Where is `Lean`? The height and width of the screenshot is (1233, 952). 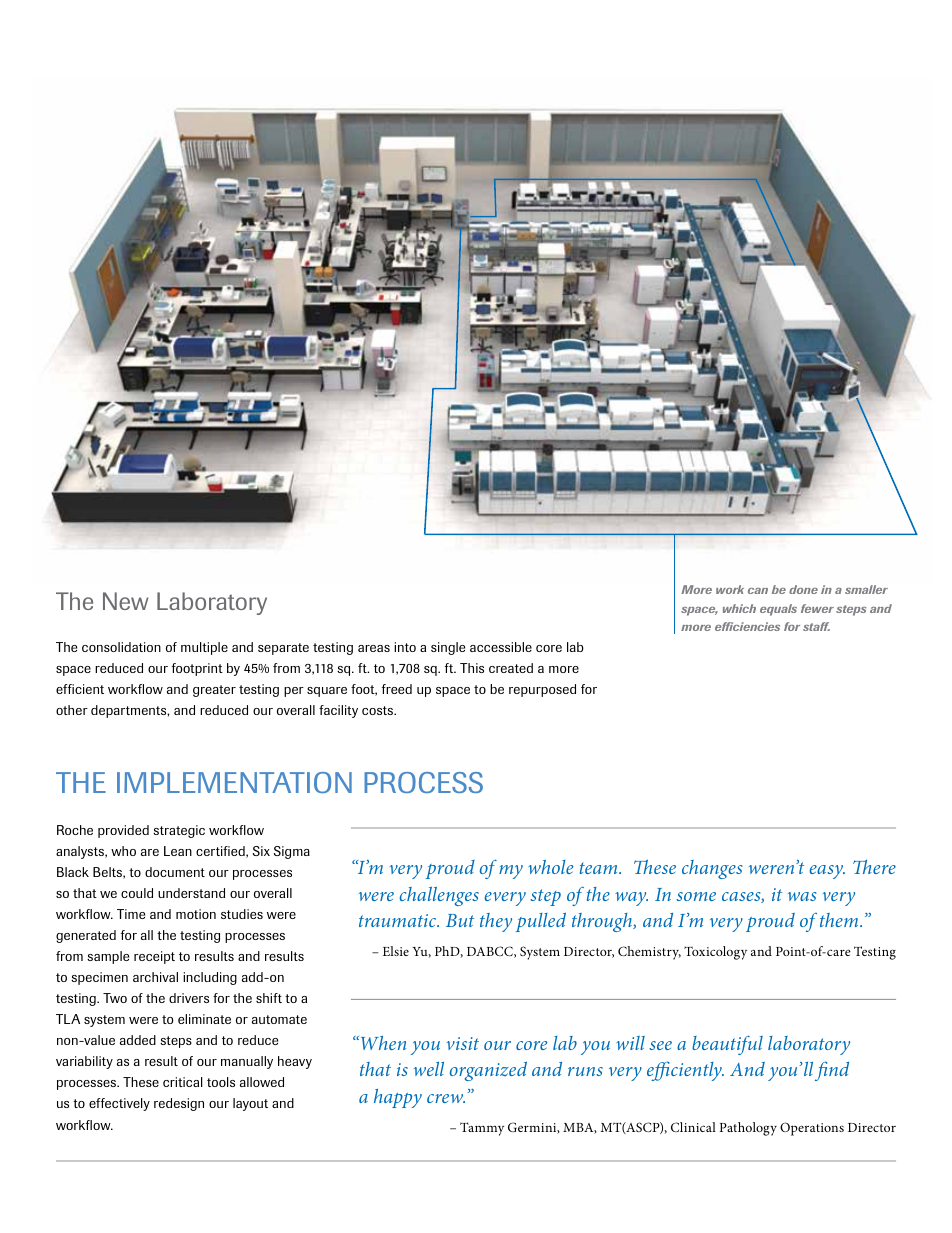
Lean is located at coordinates (178, 851).
